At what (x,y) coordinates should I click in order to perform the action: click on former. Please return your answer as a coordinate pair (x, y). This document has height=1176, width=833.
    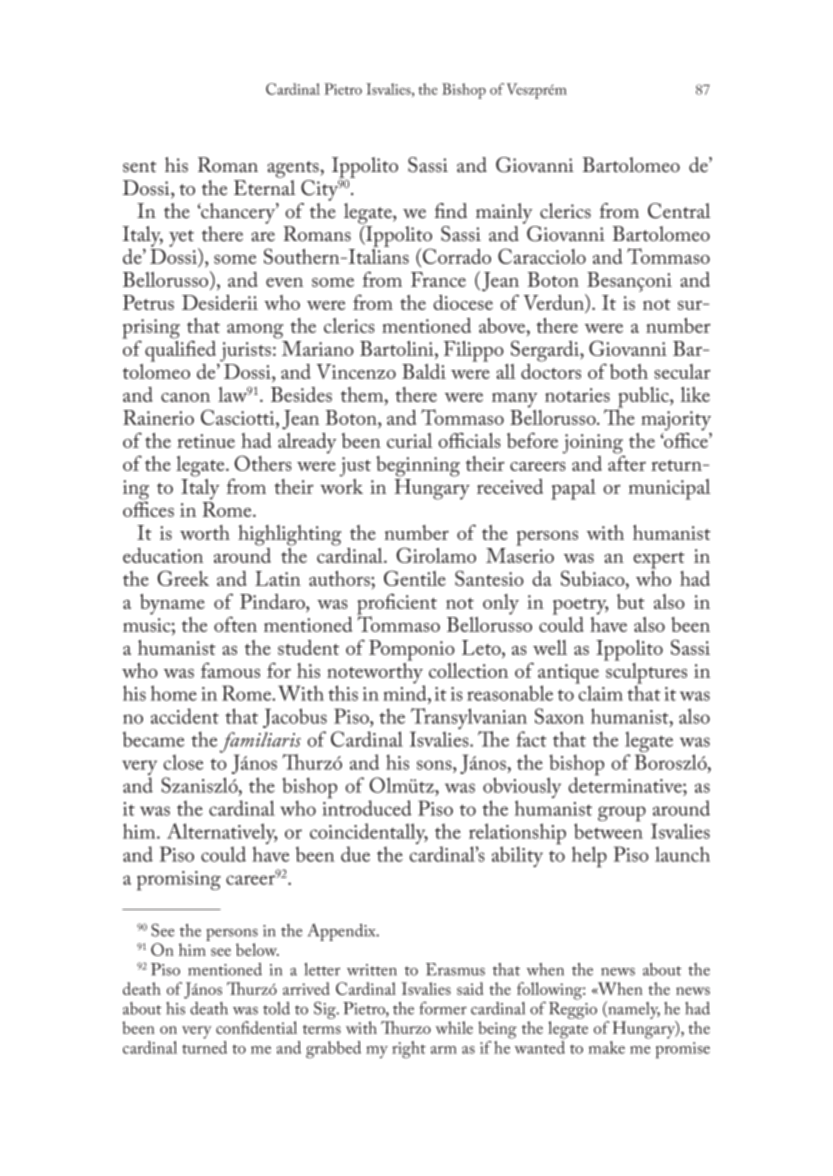
    Looking at the image, I should click on (443, 1008).
